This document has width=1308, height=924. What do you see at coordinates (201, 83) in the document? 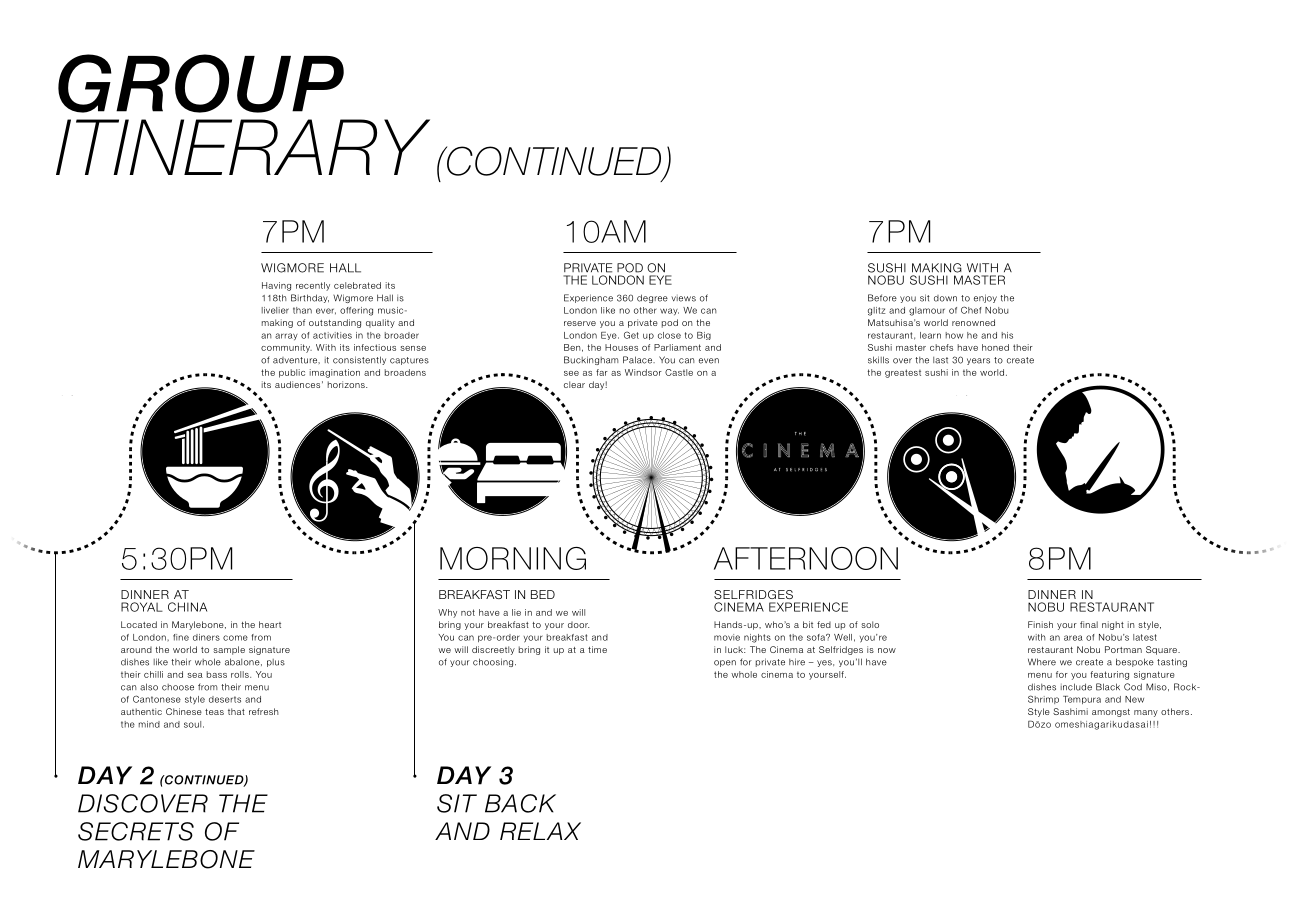
I see `GROUP` at bounding box center [201, 83].
